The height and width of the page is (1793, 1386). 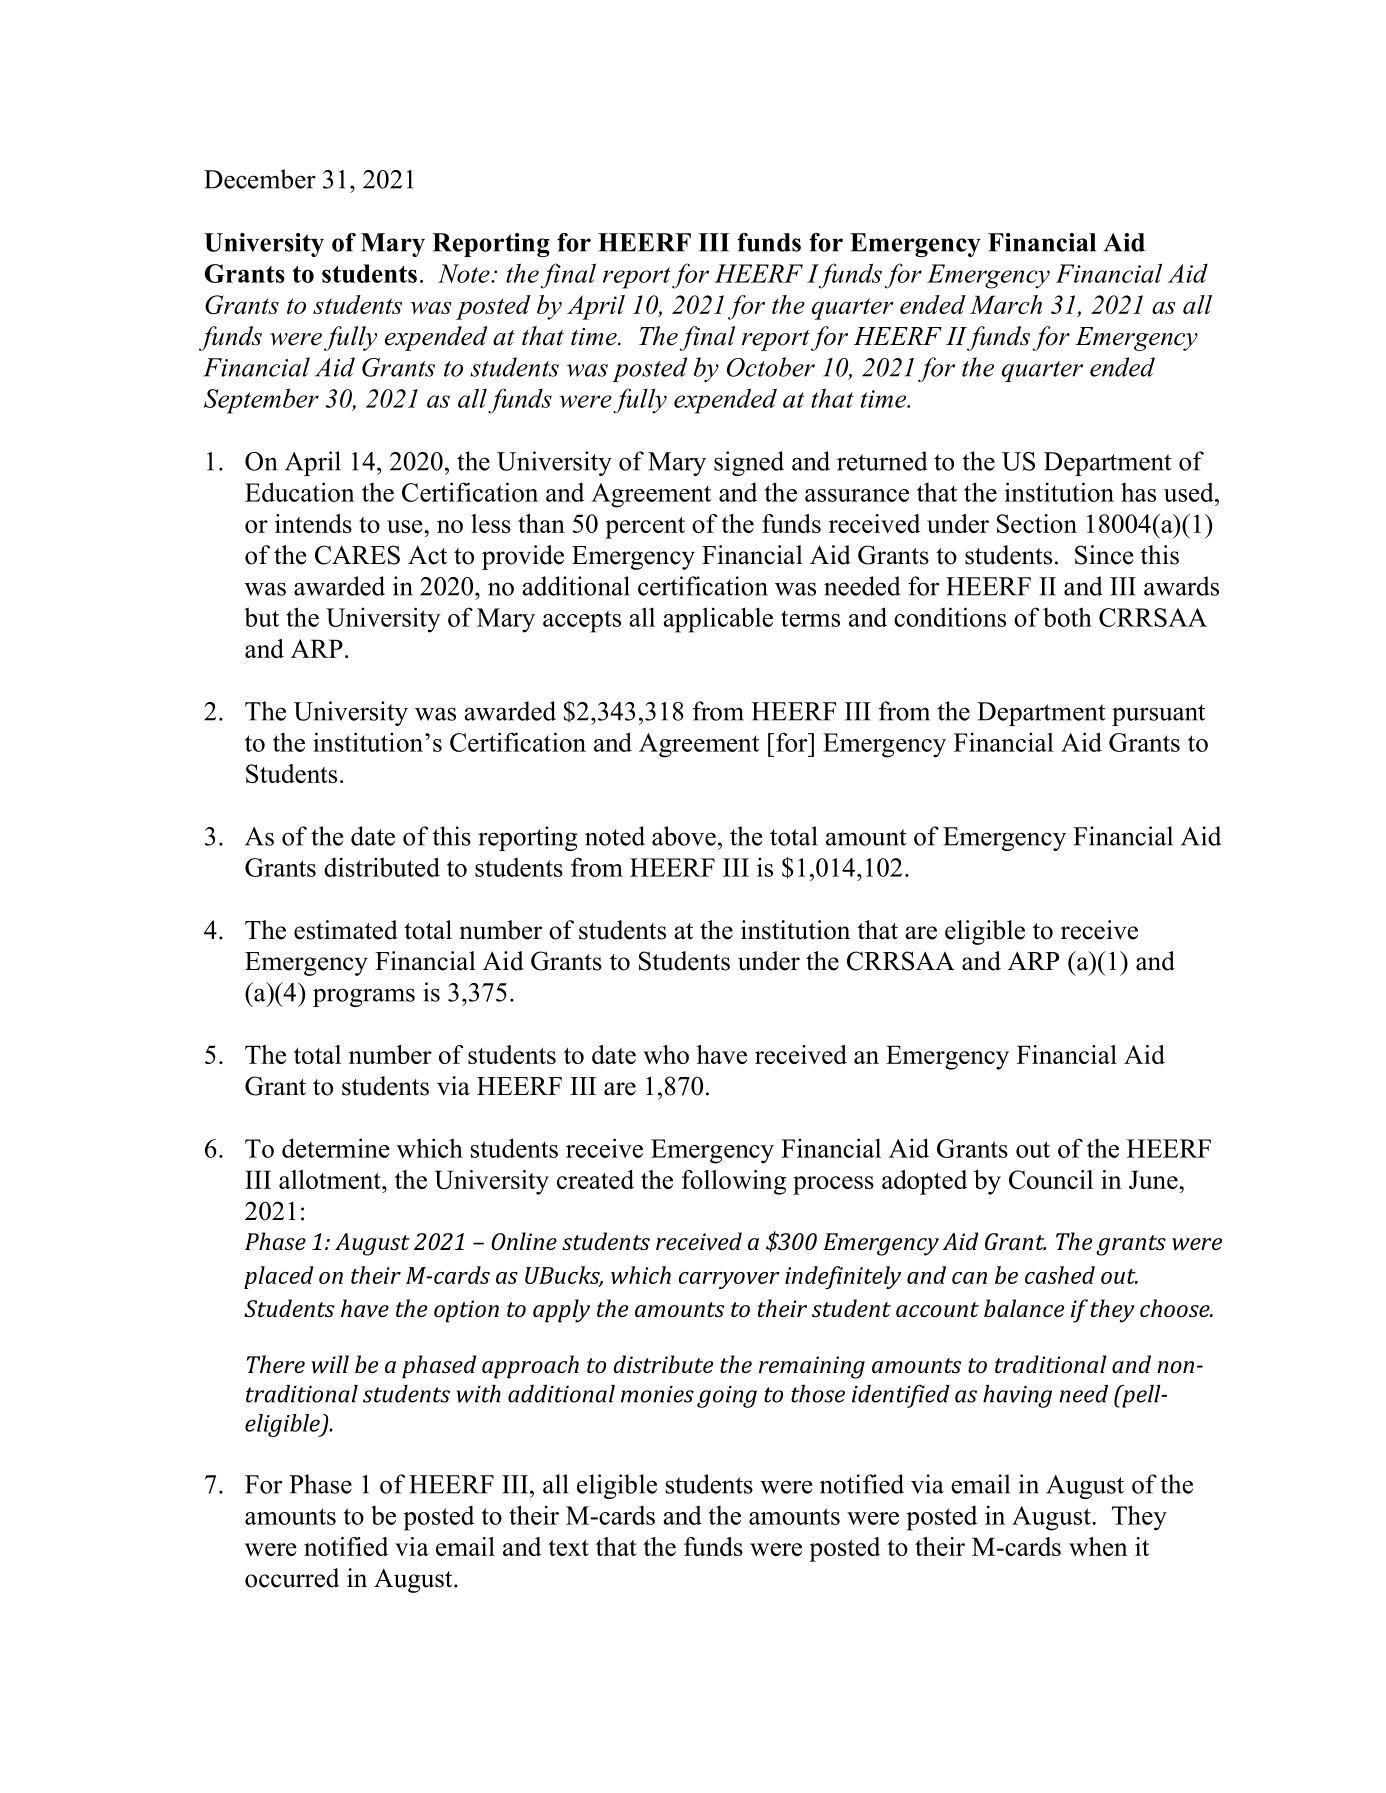 What do you see at coordinates (1037, 523) in the page?
I see `Section` at bounding box center [1037, 523].
